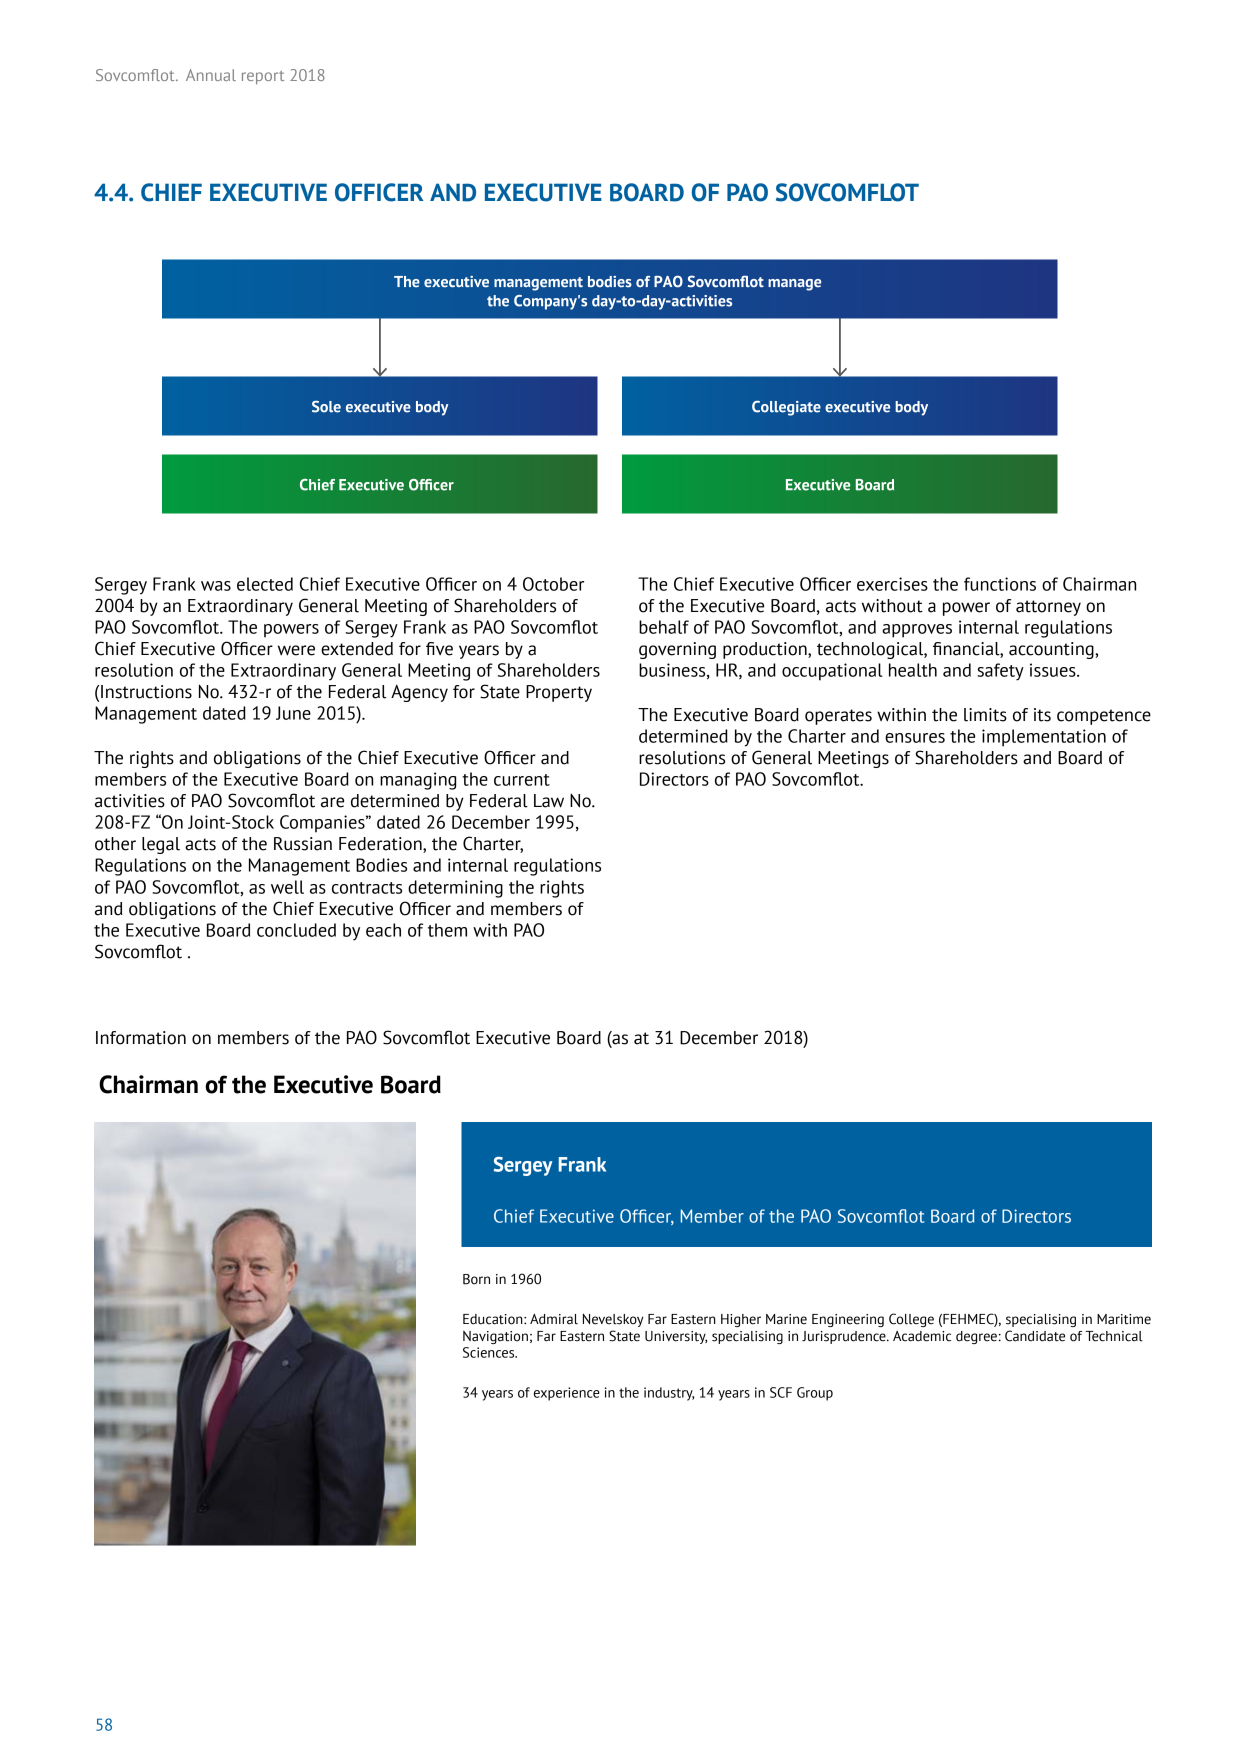  What do you see at coordinates (263, 77) in the image?
I see `report` at bounding box center [263, 77].
